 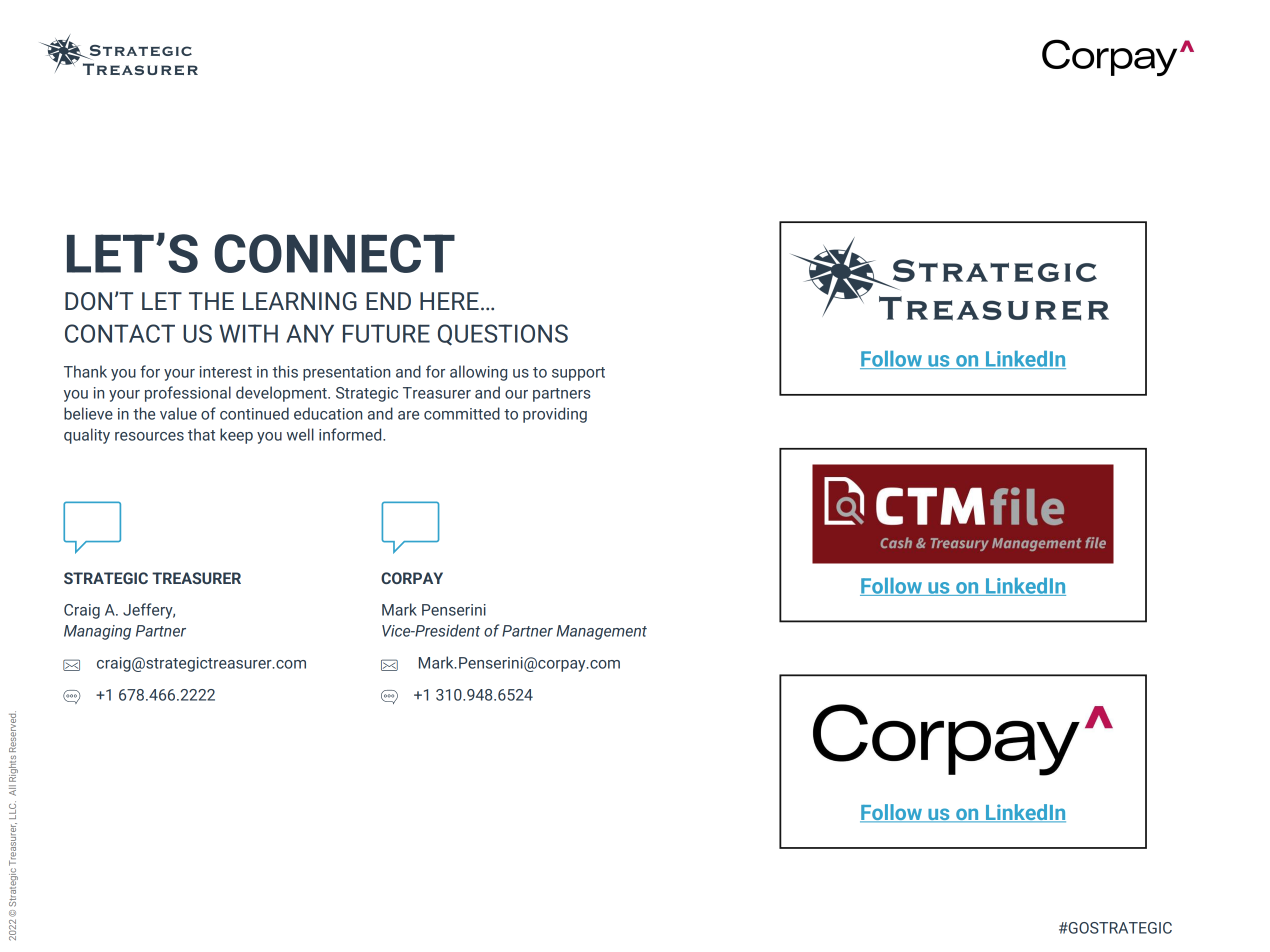 I want to click on CONNECT, so click(x=334, y=253).
